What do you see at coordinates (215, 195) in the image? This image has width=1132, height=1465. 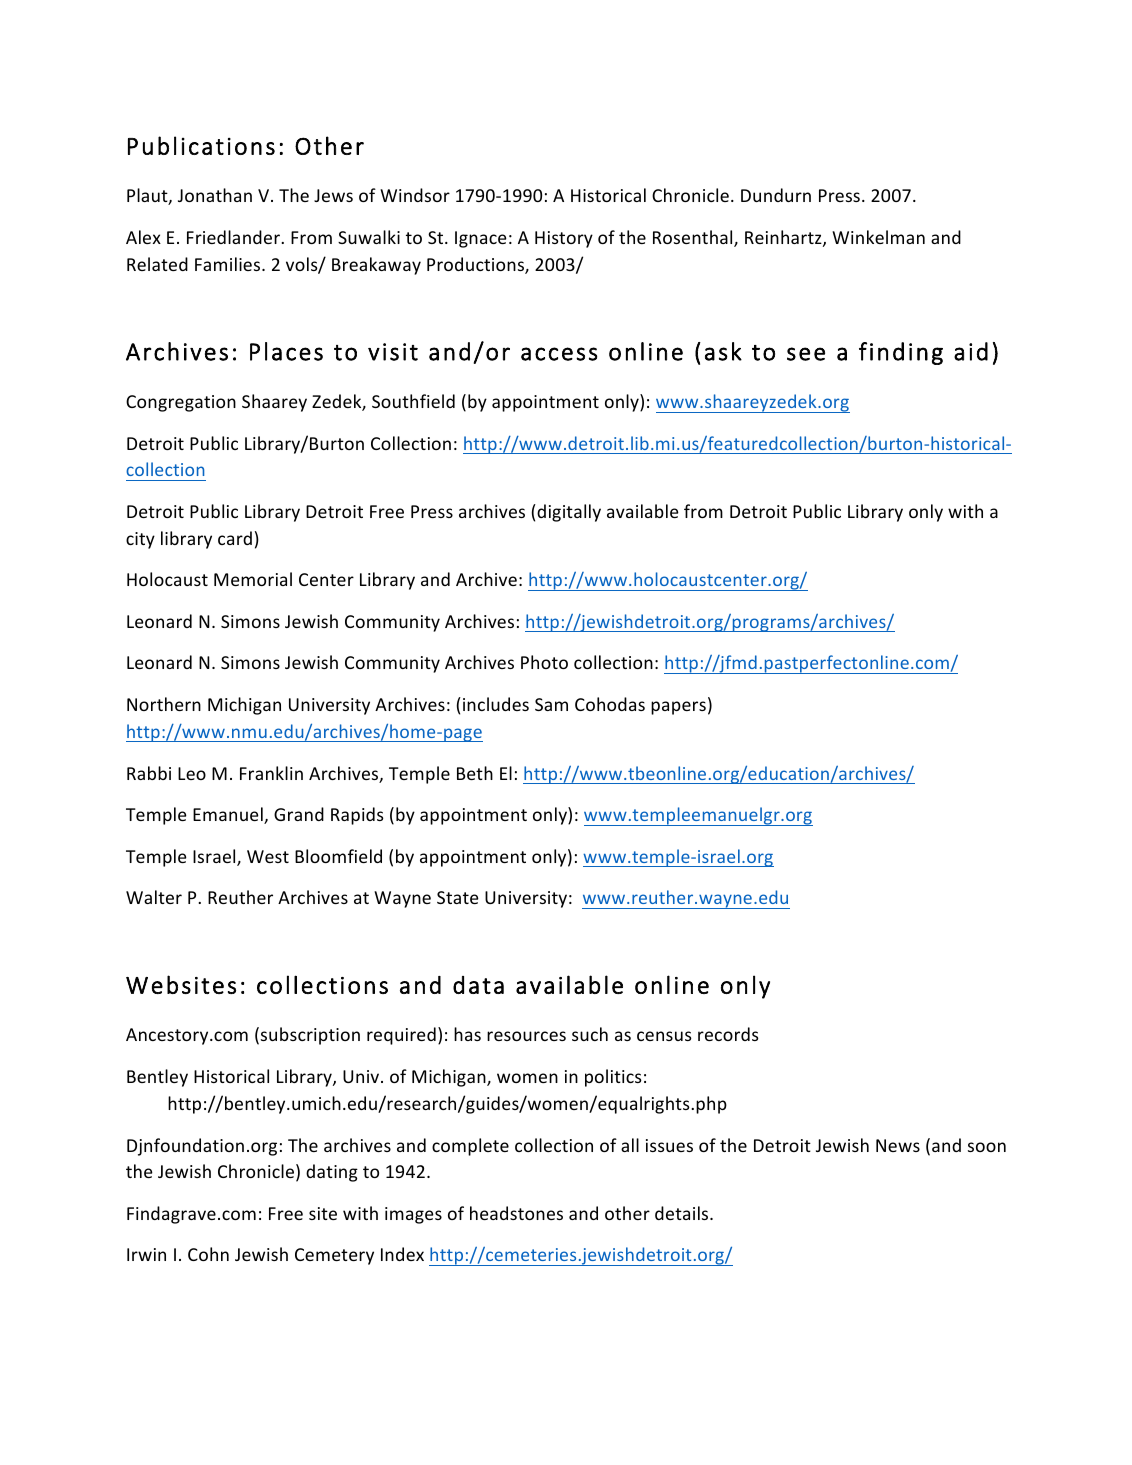 I see `Jonathan` at bounding box center [215, 195].
